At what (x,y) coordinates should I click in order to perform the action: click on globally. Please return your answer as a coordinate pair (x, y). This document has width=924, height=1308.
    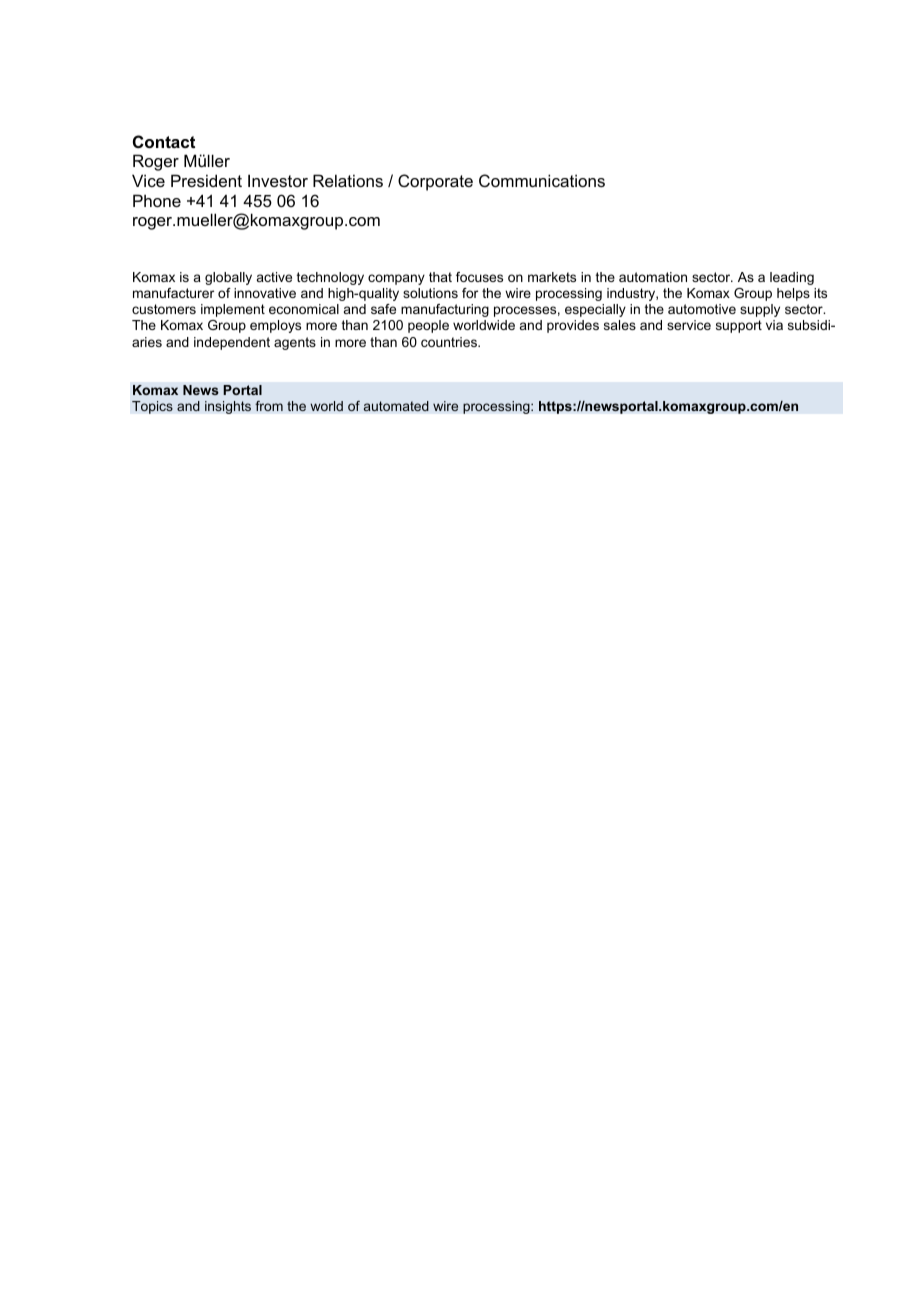
    Looking at the image, I should click on (228, 278).
